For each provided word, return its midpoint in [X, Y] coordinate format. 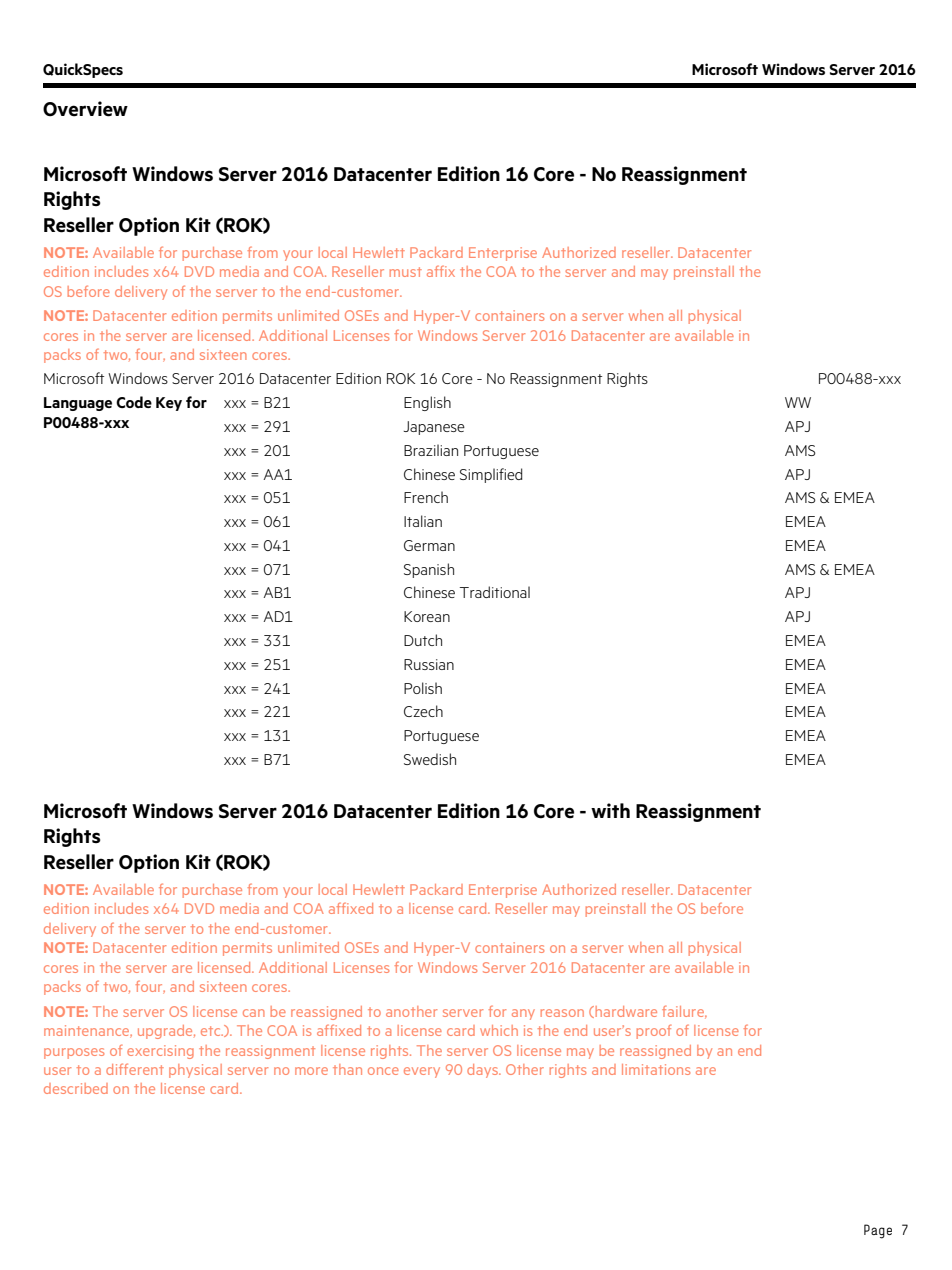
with [610, 810]
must [406, 272]
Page [878, 1231]
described [76, 1088]
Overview [85, 109]
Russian [429, 664]
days [483, 1071]
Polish [423, 688]
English [427, 403]
